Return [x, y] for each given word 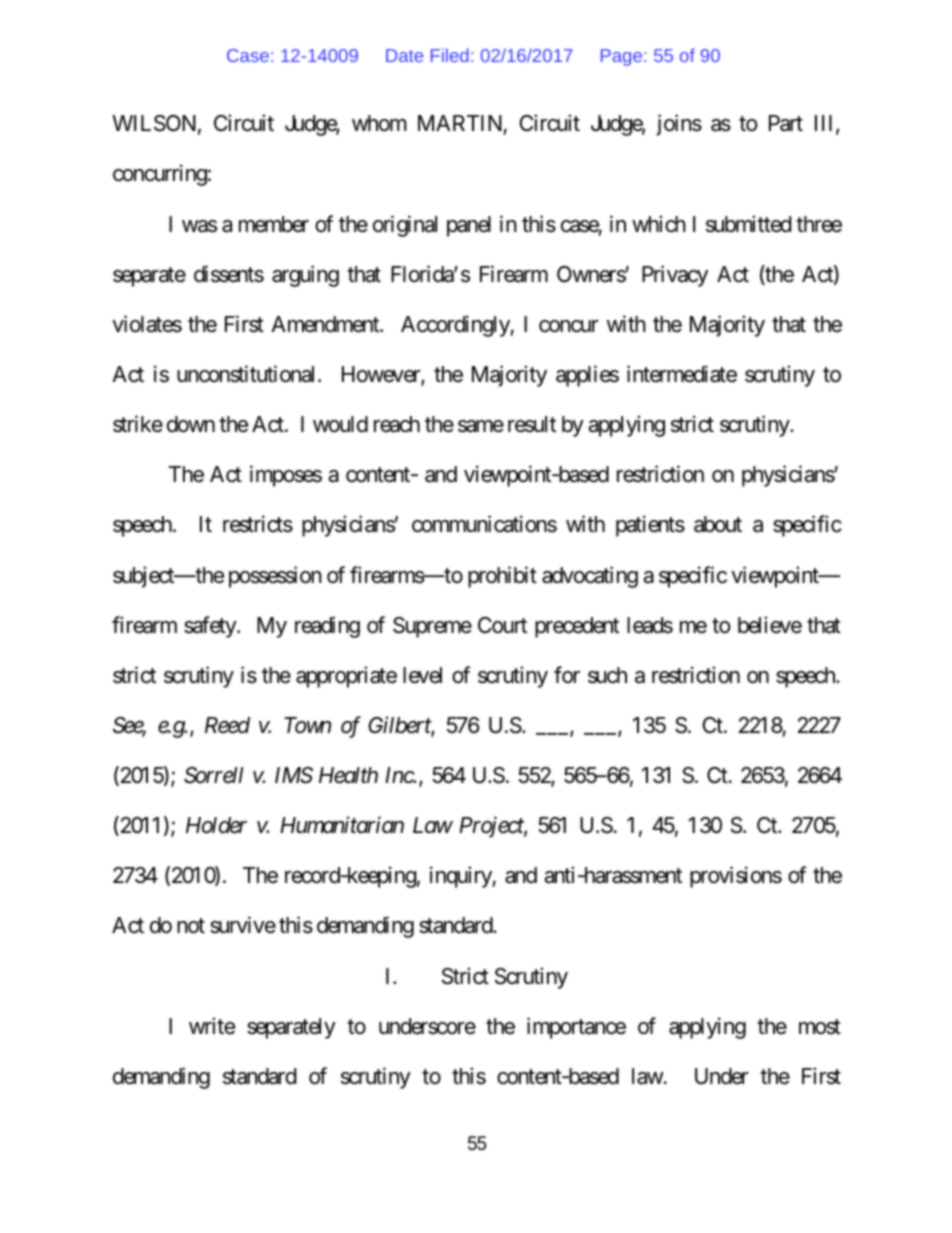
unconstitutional [248, 374]
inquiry [461, 877]
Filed [450, 55]
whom [379, 123]
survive [243, 925]
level [422, 675]
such [607, 675]
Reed [227, 725]
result [532, 424]
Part [786, 123]
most [820, 1027]
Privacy [675, 276]
